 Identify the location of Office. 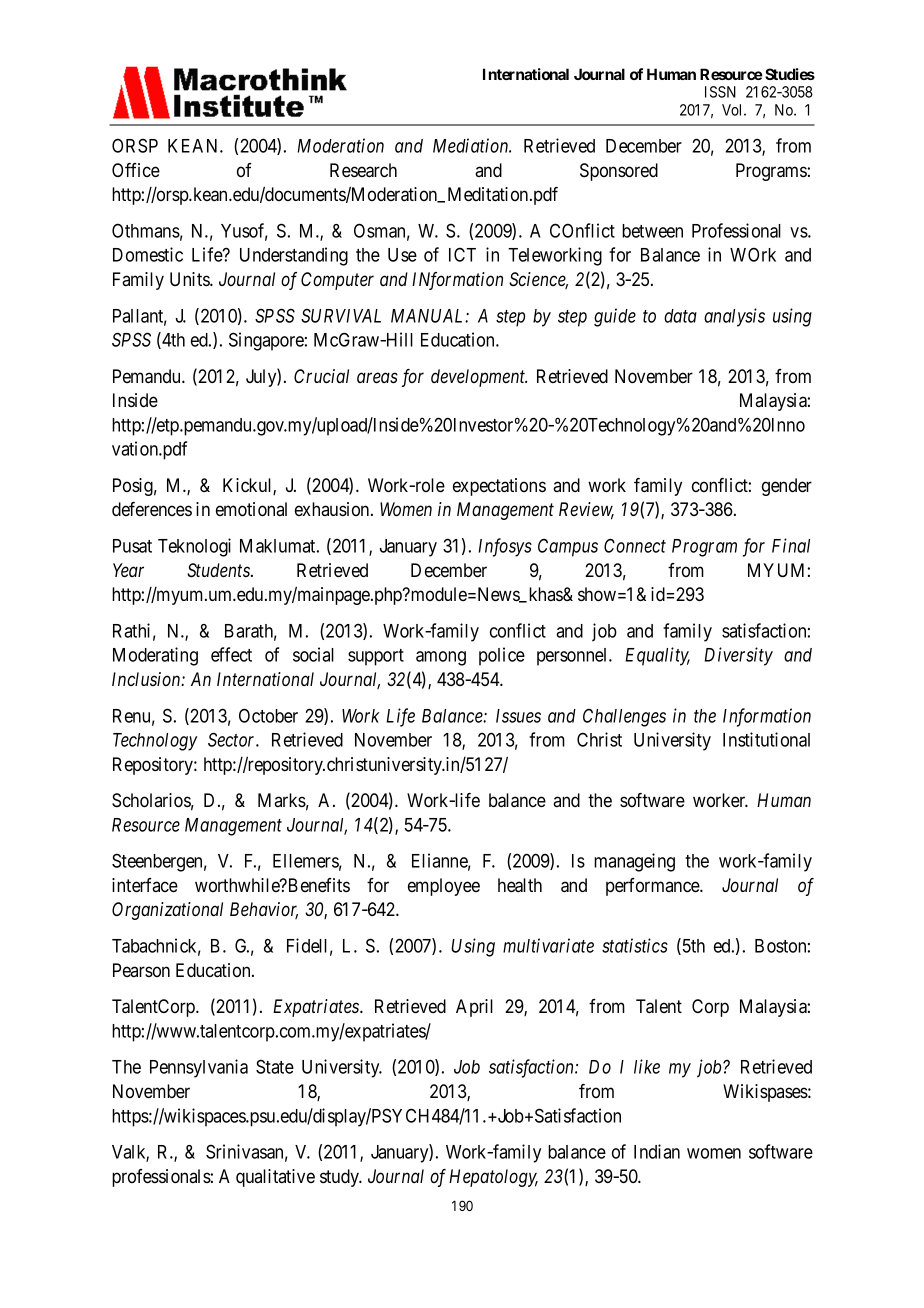
(136, 170).
